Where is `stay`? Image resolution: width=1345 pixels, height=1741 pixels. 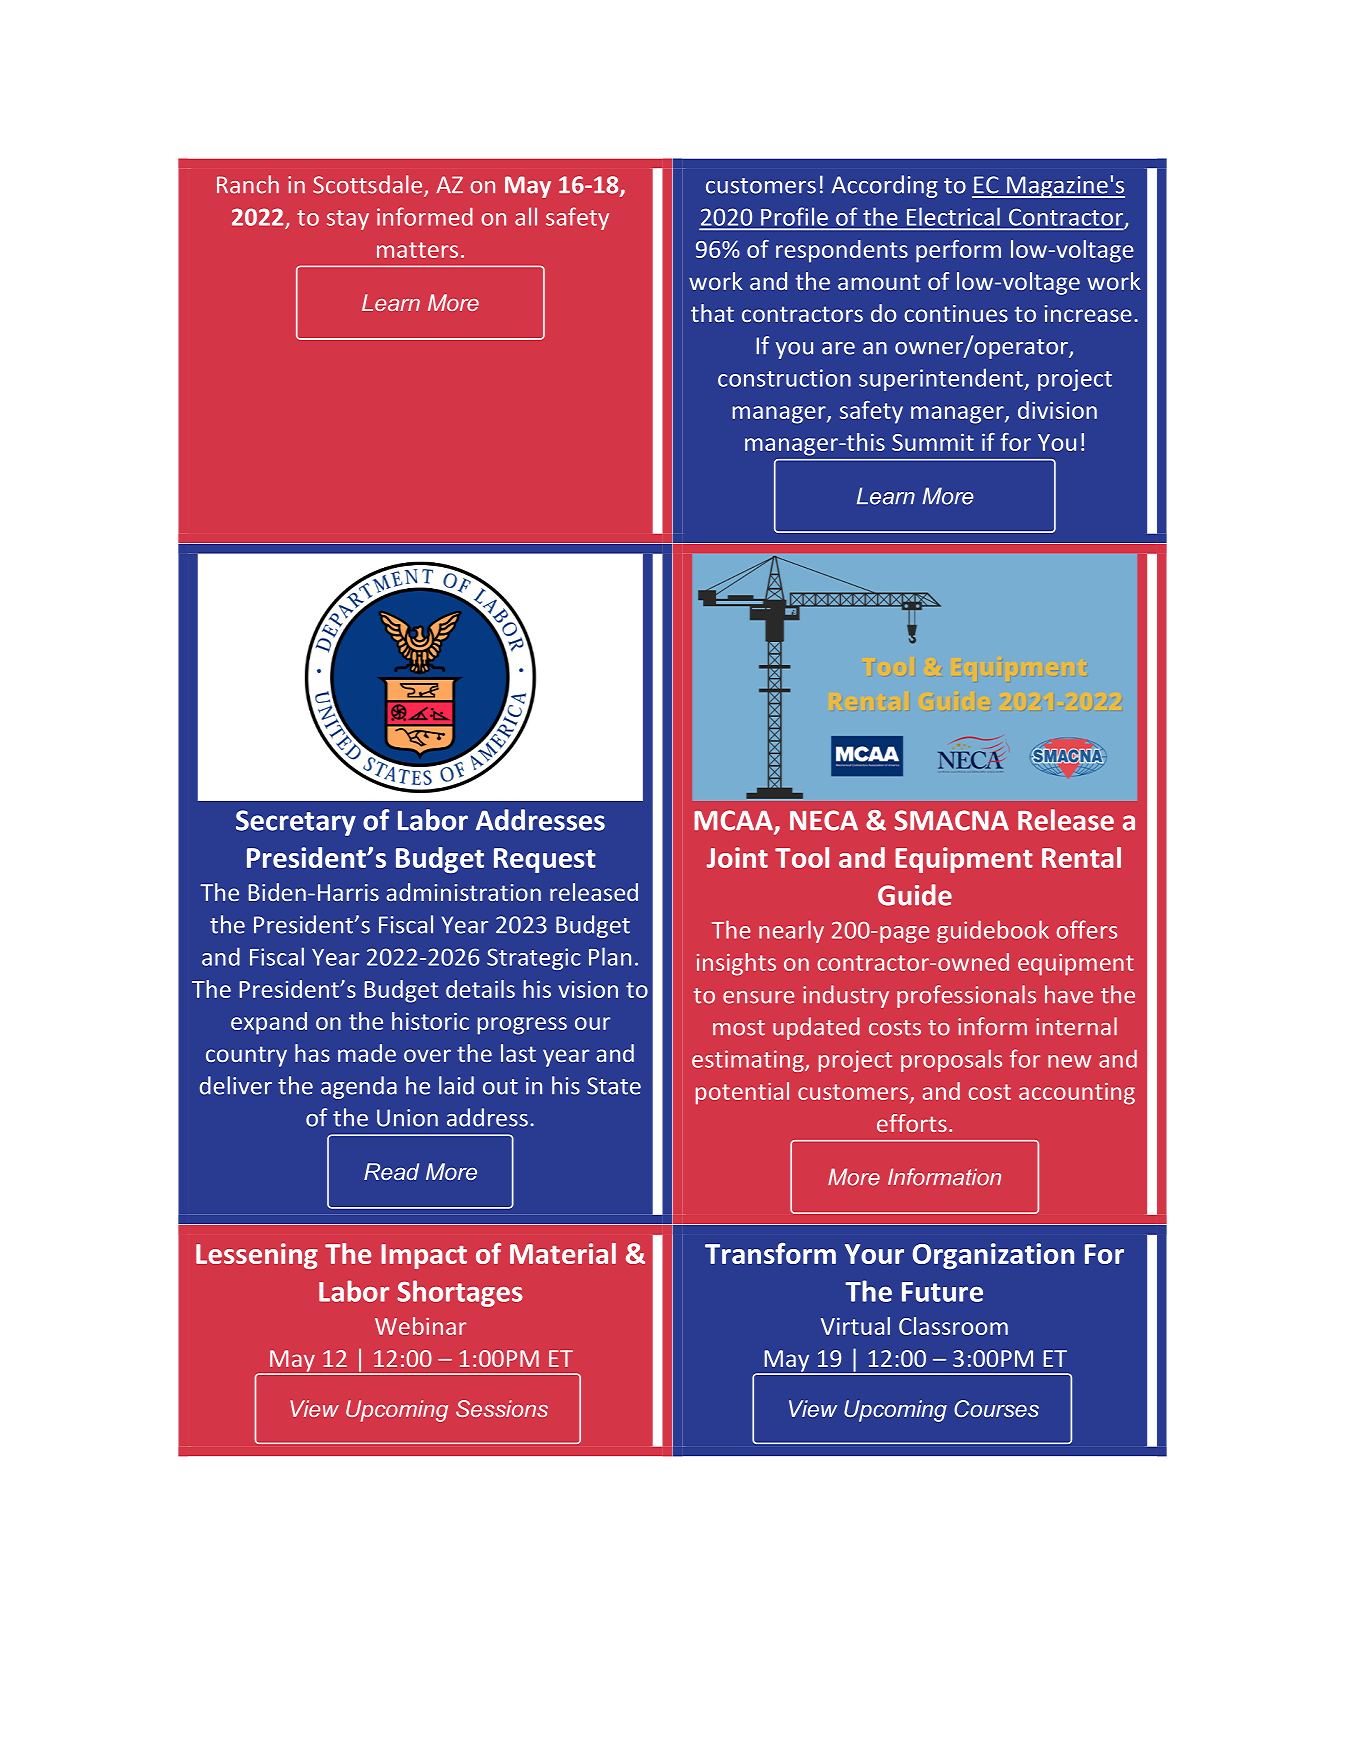 stay is located at coordinates (348, 220).
